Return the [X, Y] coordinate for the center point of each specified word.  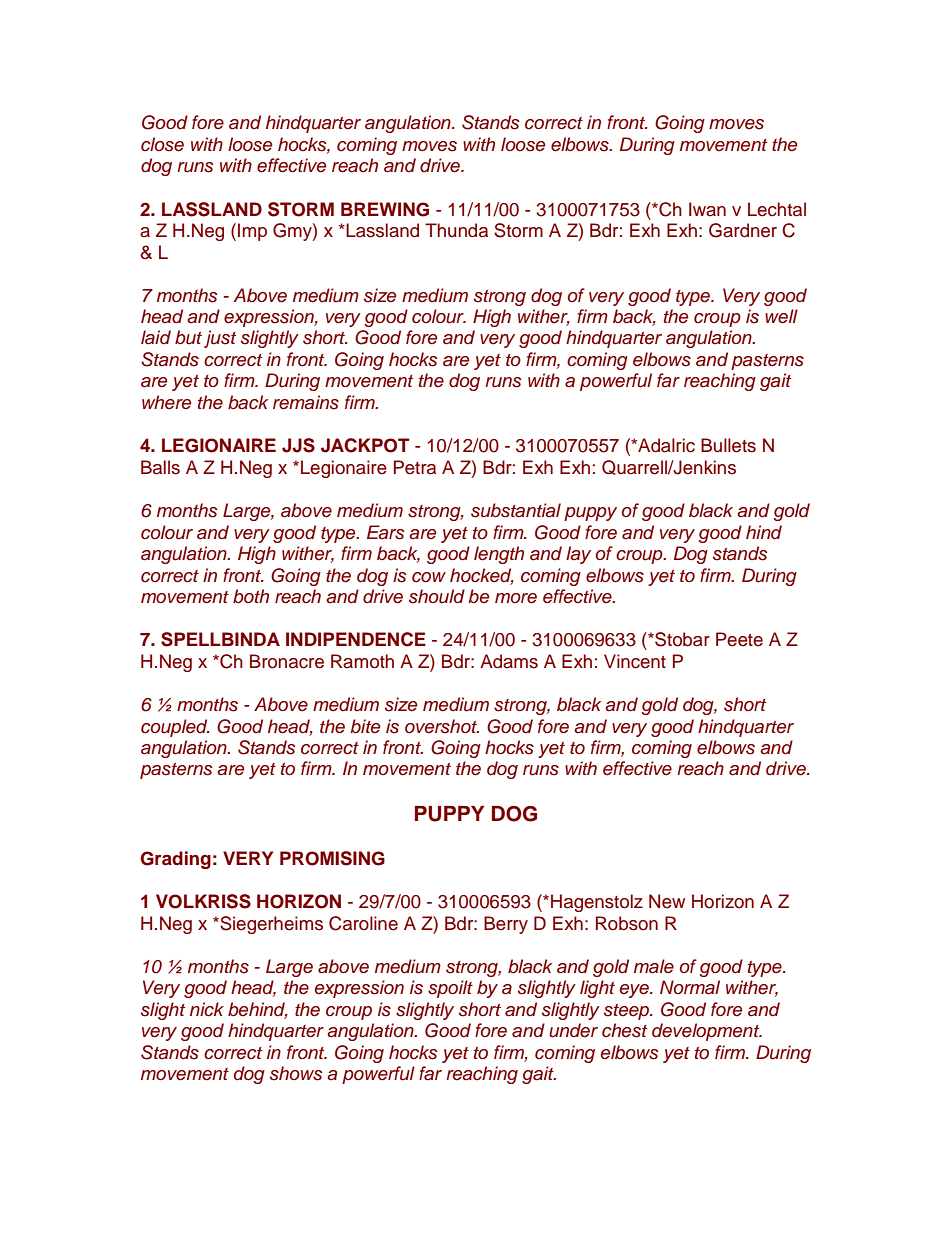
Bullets [728, 445]
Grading [175, 860]
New [667, 901]
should [437, 596]
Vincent [635, 661]
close [162, 144]
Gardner [743, 230]
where [166, 402]
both [251, 596]
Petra [415, 467]
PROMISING [332, 858]
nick [207, 1009]
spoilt [450, 989]
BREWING [385, 209]
